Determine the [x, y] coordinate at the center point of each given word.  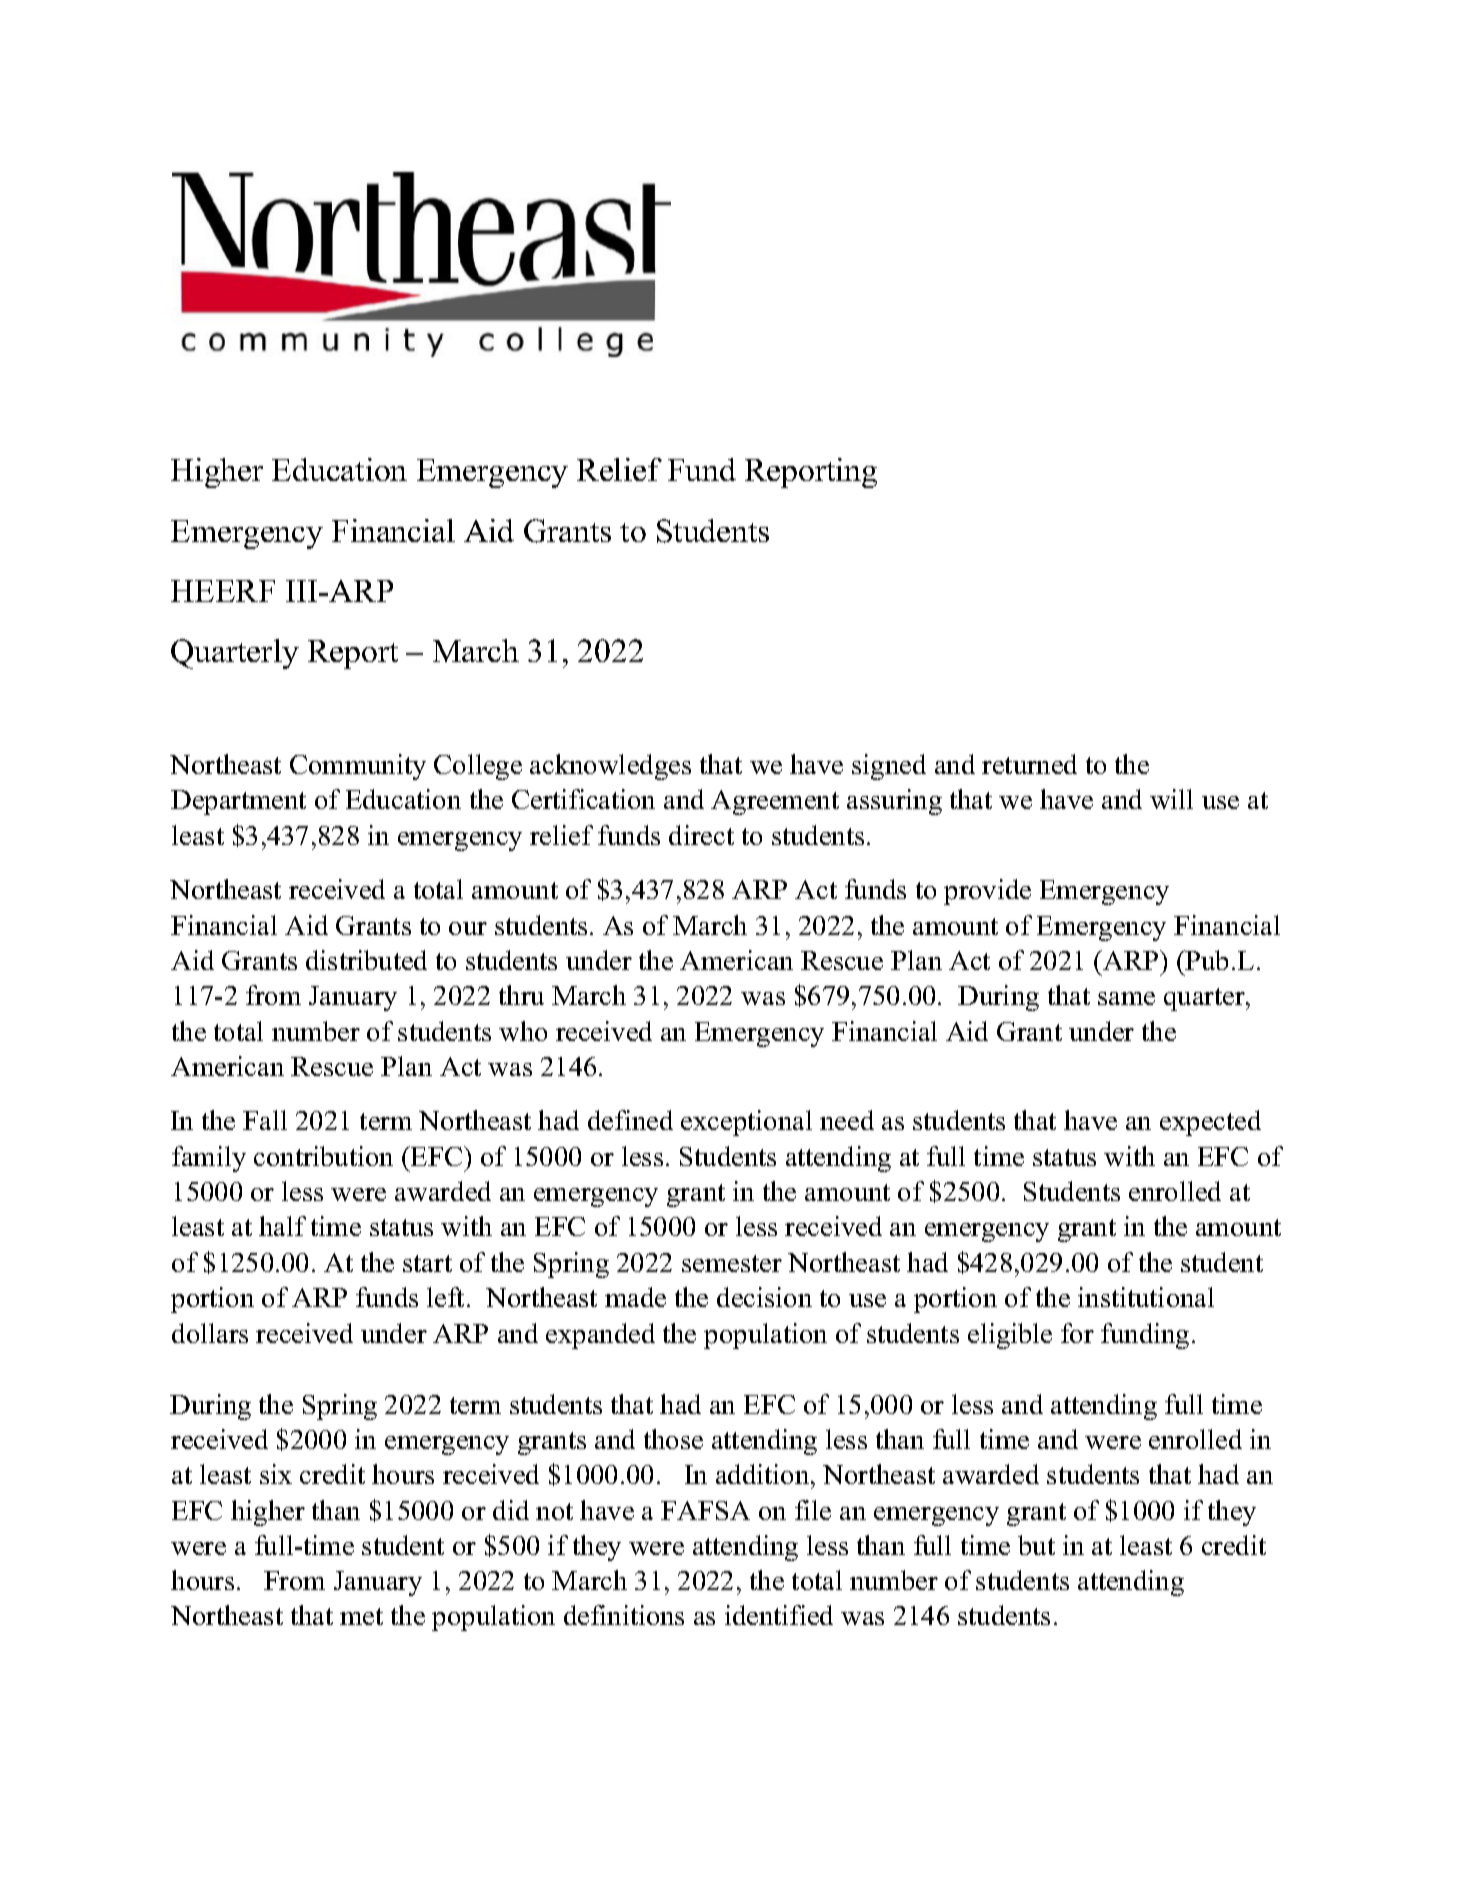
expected [1210, 1123]
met [361, 1616]
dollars [210, 1333]
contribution [323, 1156]
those [673, 1439]
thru [521, 995]
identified [779, 1615]
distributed [366, 960]
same [1126, 998]
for [1077, 1333]
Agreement [775, 802]
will [1171, 799]
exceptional [746, 1123]
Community [358, 767]
